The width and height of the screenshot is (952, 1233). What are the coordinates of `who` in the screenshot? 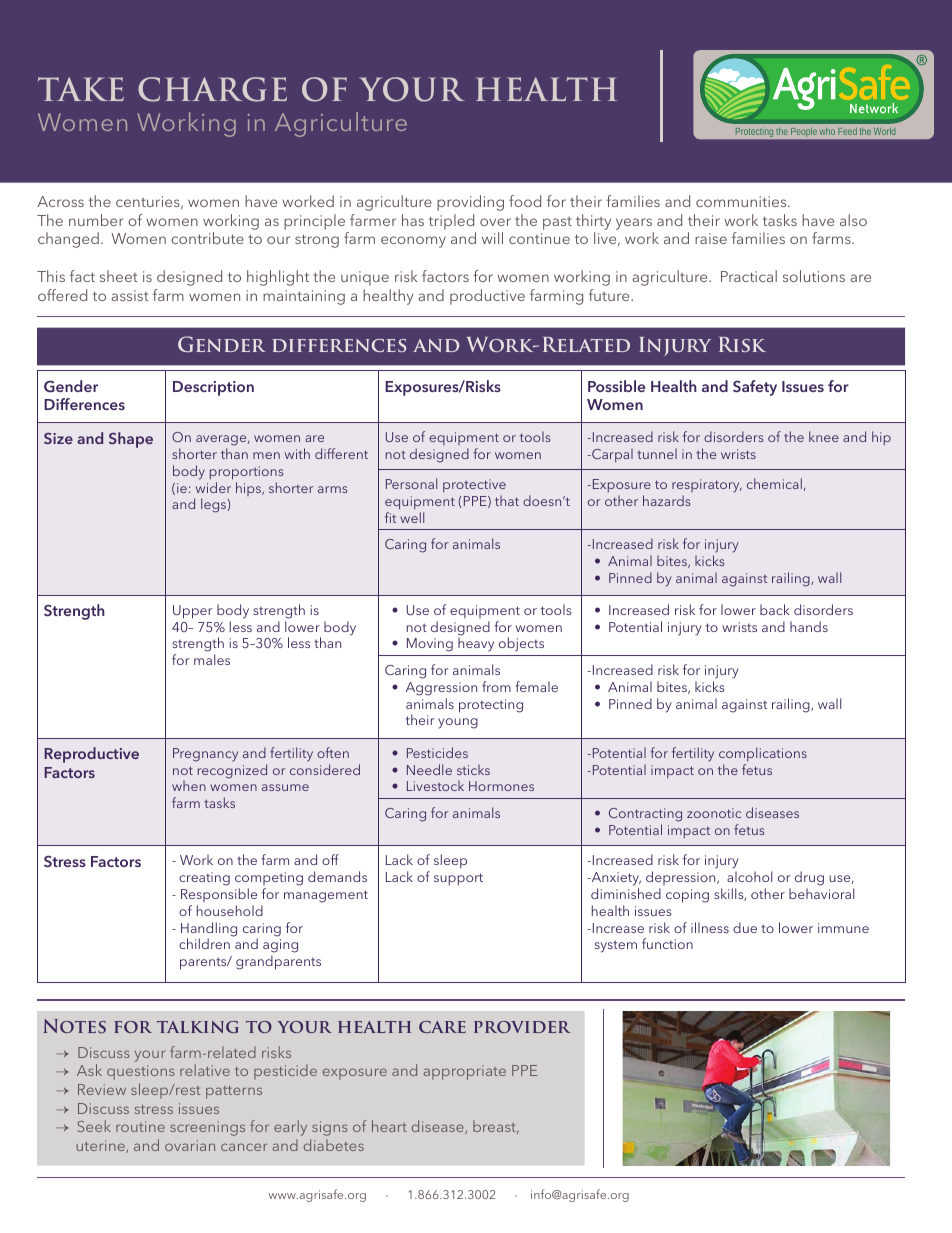 It's located at (828, 132).
